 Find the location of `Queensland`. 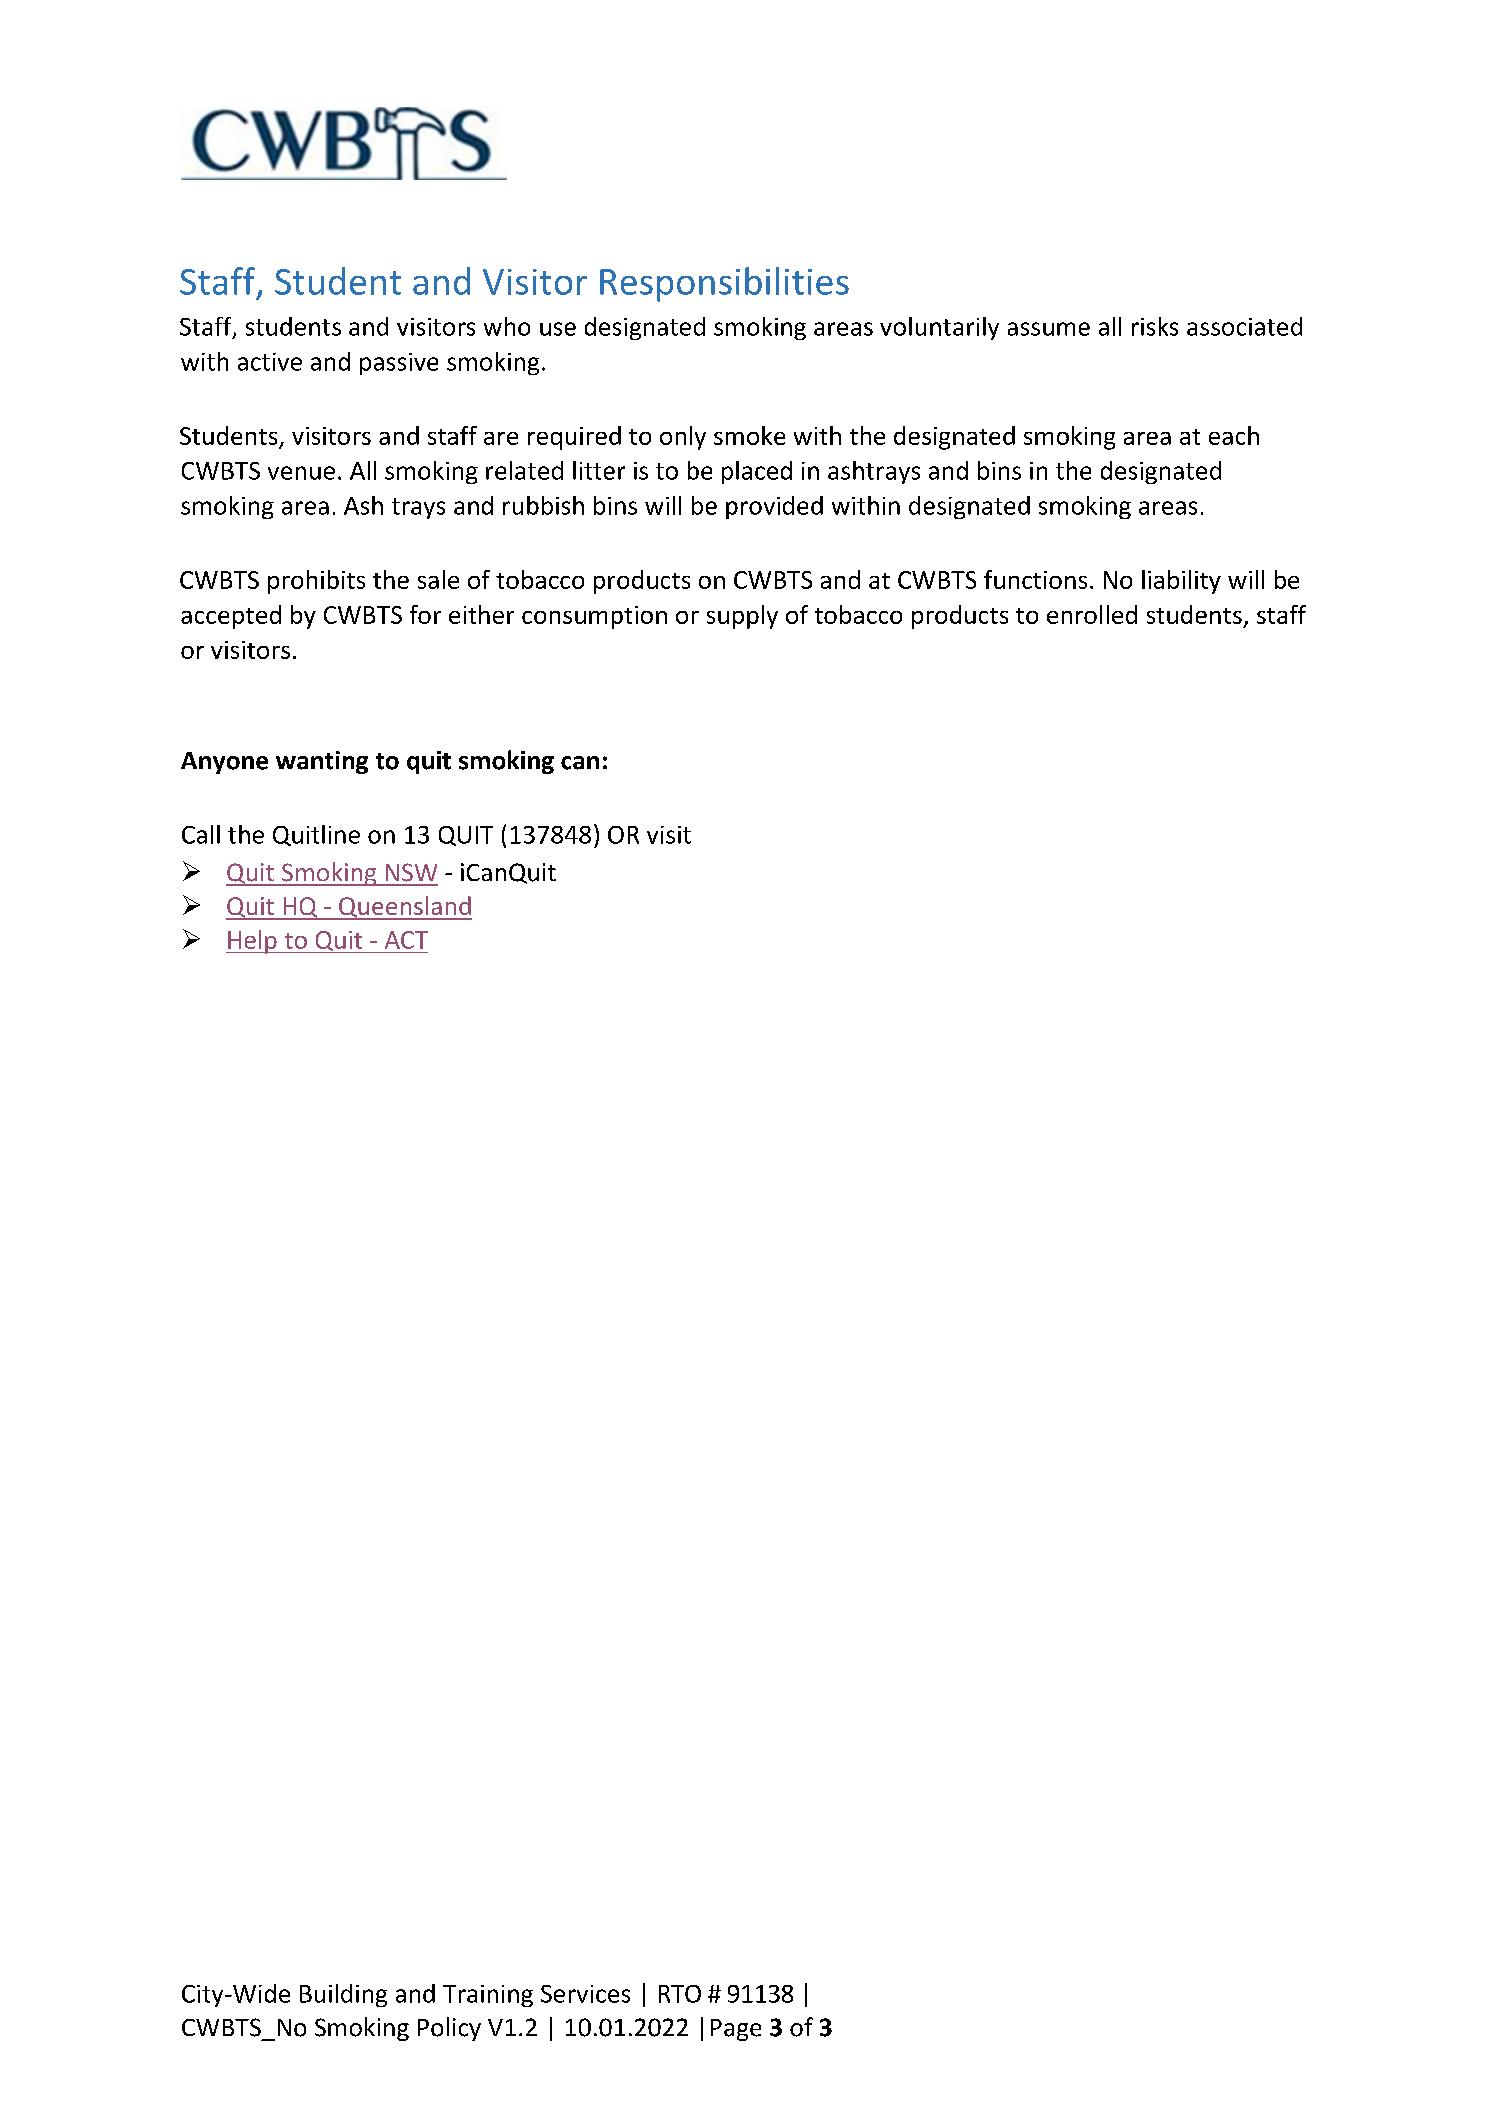

Queensland is located at coordinates (404, 908).
